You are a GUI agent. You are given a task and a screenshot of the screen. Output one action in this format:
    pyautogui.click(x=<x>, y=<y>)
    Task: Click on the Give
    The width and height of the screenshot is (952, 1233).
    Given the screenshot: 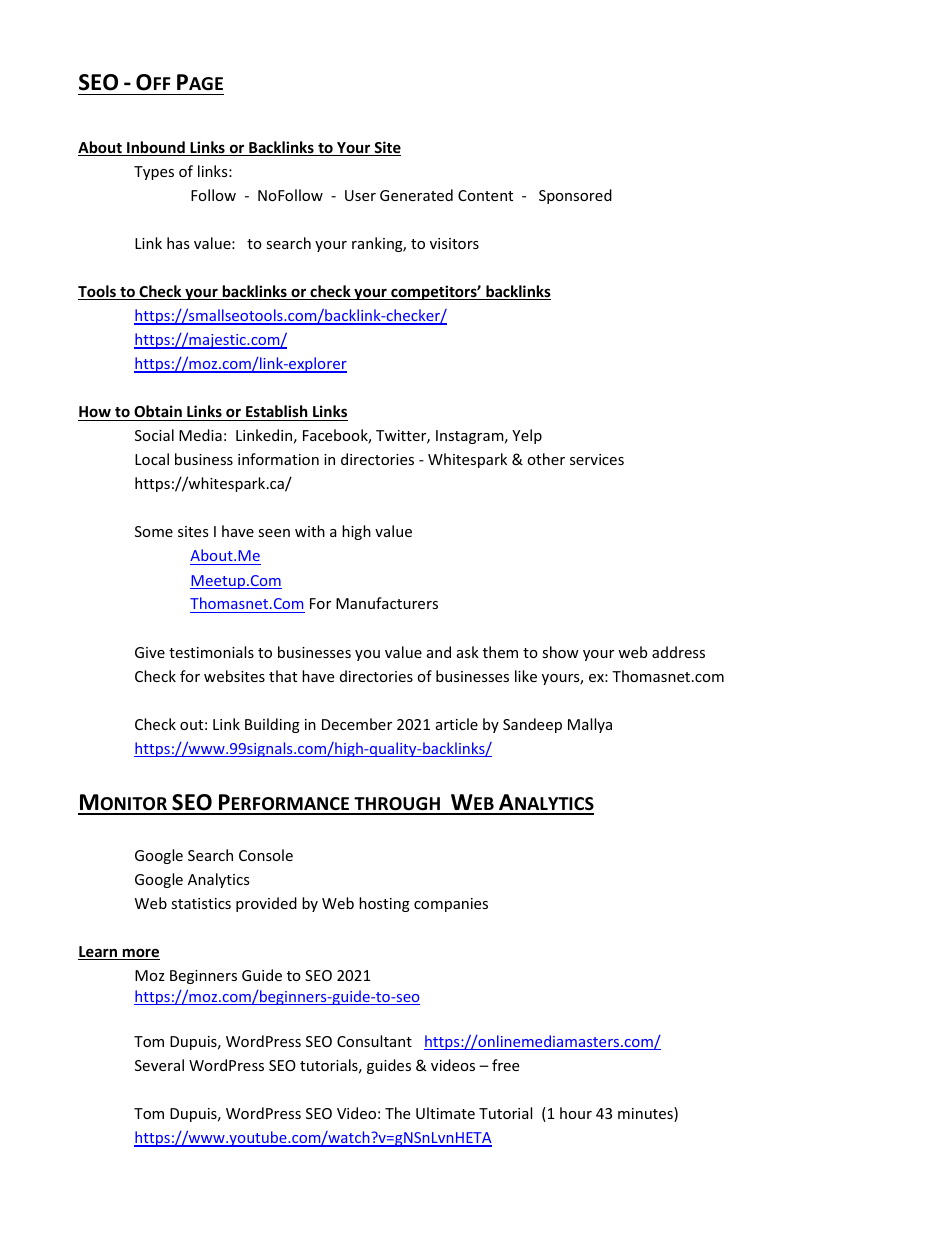 What is the action you would take?
    pyautogui.click(x=150, y=652)
